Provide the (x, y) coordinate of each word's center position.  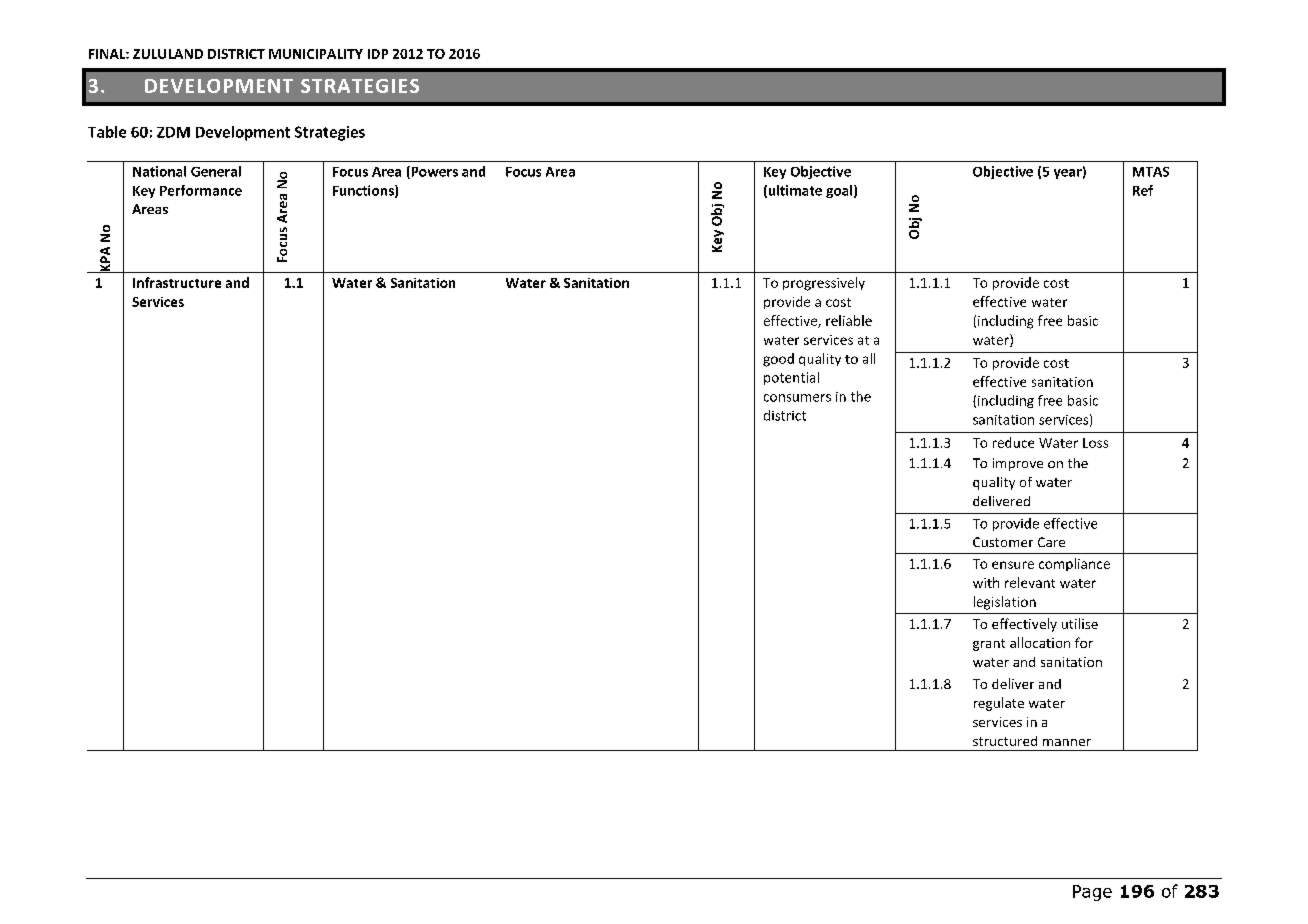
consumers (797, 398)
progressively (824, 284)
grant (989, 645)
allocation (1040, 642)
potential (791, 378)
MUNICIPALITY (316, 54)
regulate (999, 704)
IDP (378, 54)
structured (1005, 741)
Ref (1143, 190)
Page (1092, 893)
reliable (849, 320)
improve (1018, 464)
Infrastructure (177, 282)
